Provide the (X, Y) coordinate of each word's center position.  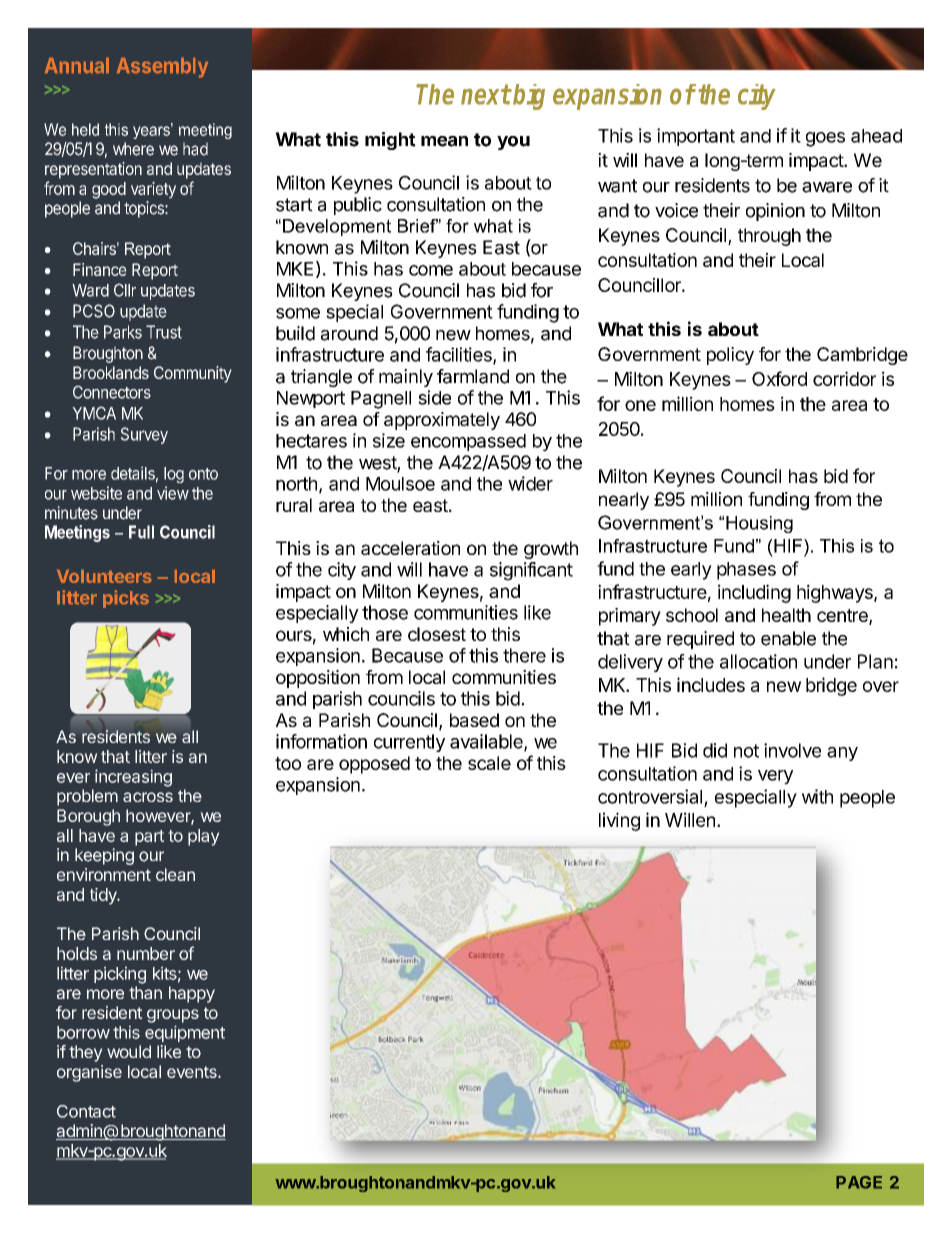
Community (193, 374)
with (817, 796)
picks (126, 599)
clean (175, 874)
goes (825, 139)
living (619, 821)
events (193, 1072)
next (486, 94)
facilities (460, 355)
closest (437, 634)
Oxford (779, 378)
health (786, 615)
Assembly (162, 68)
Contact (86, 1111)
